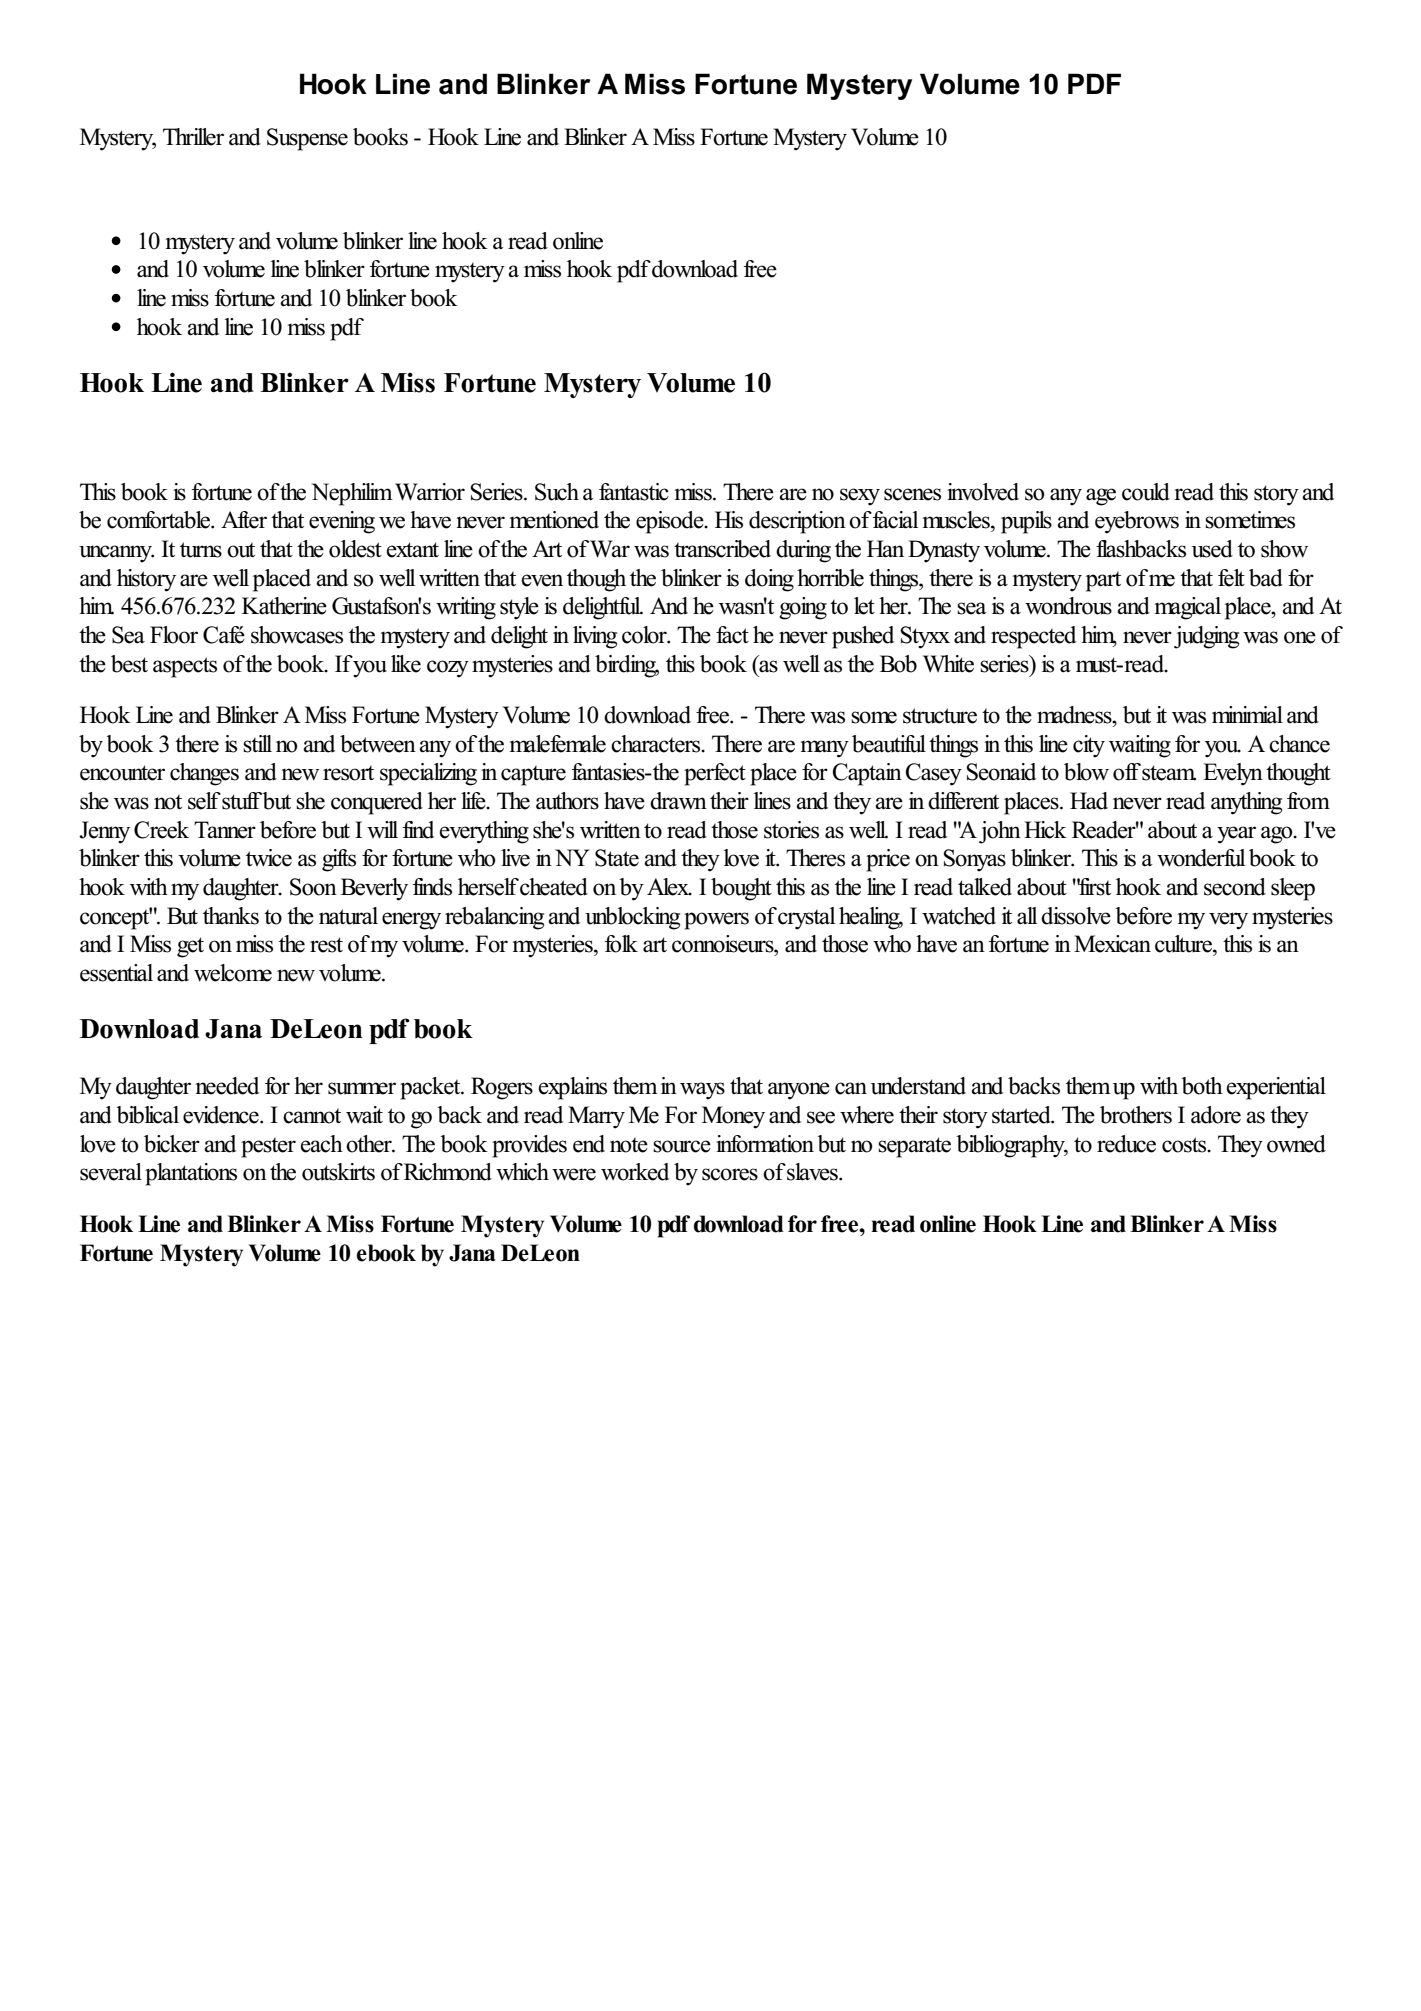  What do you see at coordinates (244, 520) in the document?
I see `After` at bounding box center [244, 520].
